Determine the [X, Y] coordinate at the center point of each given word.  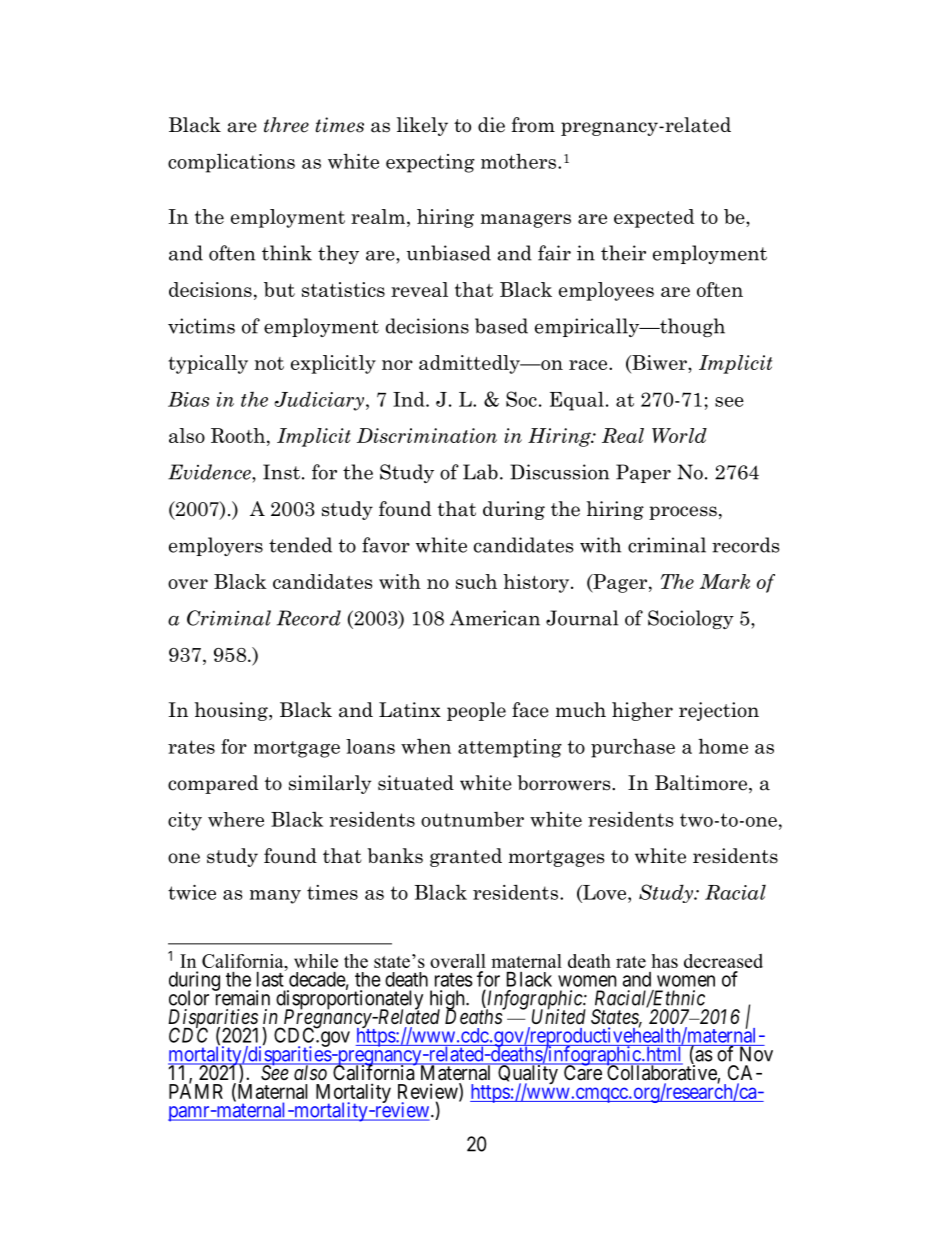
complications [231, 163]
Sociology [691, 619]
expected [654, 218]
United [559, 1016]
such [476, 581]
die [491, 125]
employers [216, 546]
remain [241, 997]
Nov [755, 1053]
